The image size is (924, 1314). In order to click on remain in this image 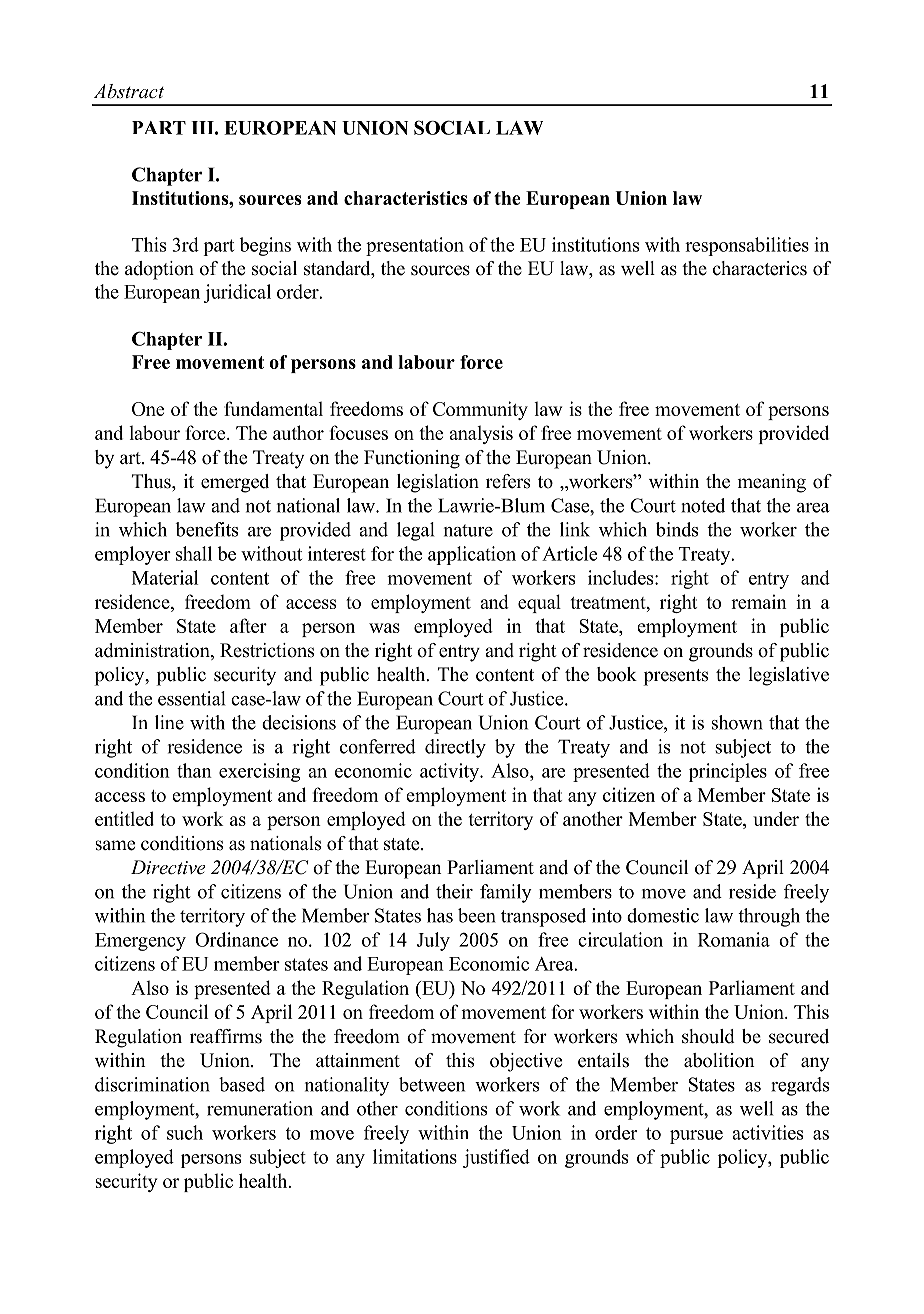, I will do `click(759, 601)`.
